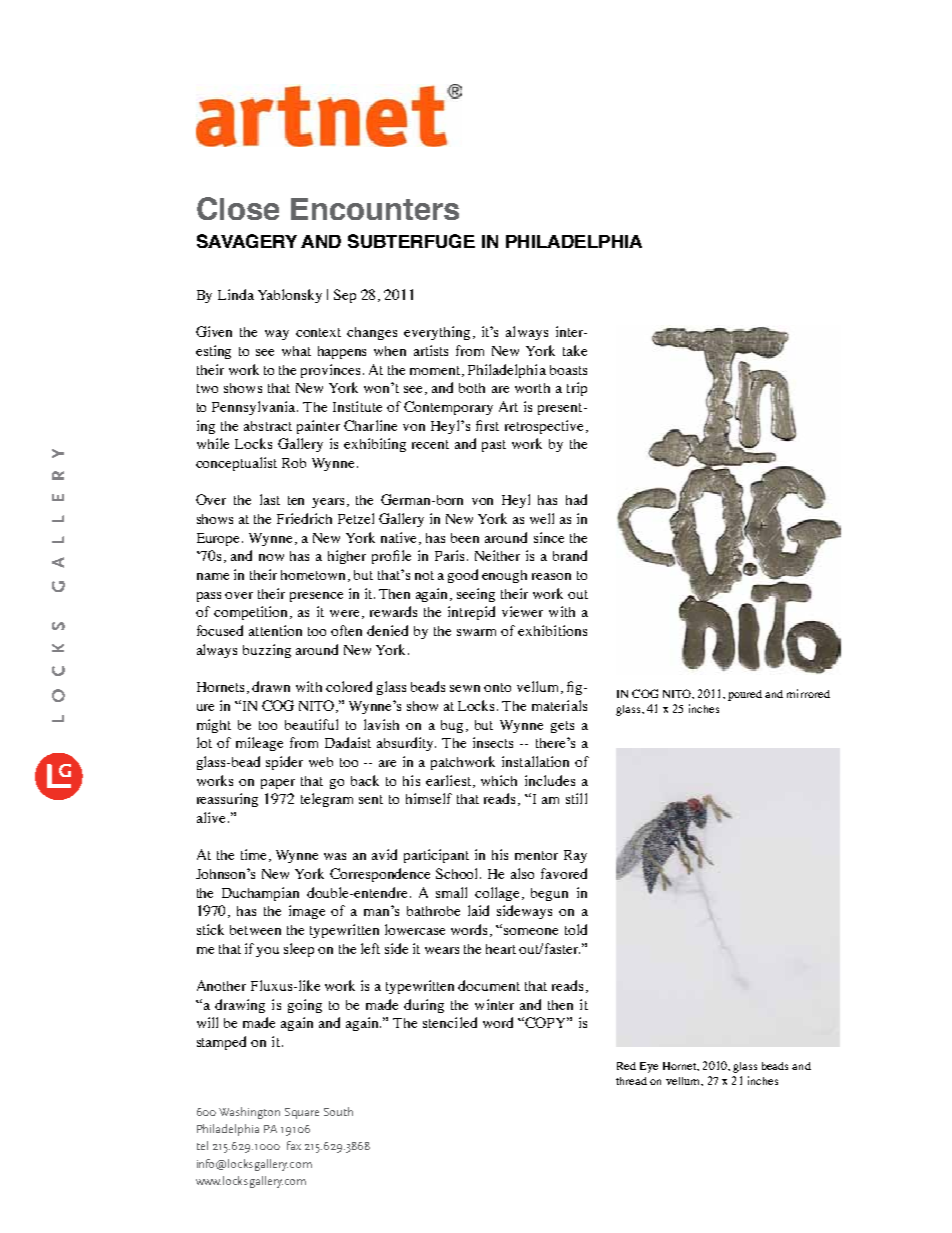 The image size is (952, 1233). Describe the element at coordinates (271, 686) in the screenshot. I see `drawn` at that location.
